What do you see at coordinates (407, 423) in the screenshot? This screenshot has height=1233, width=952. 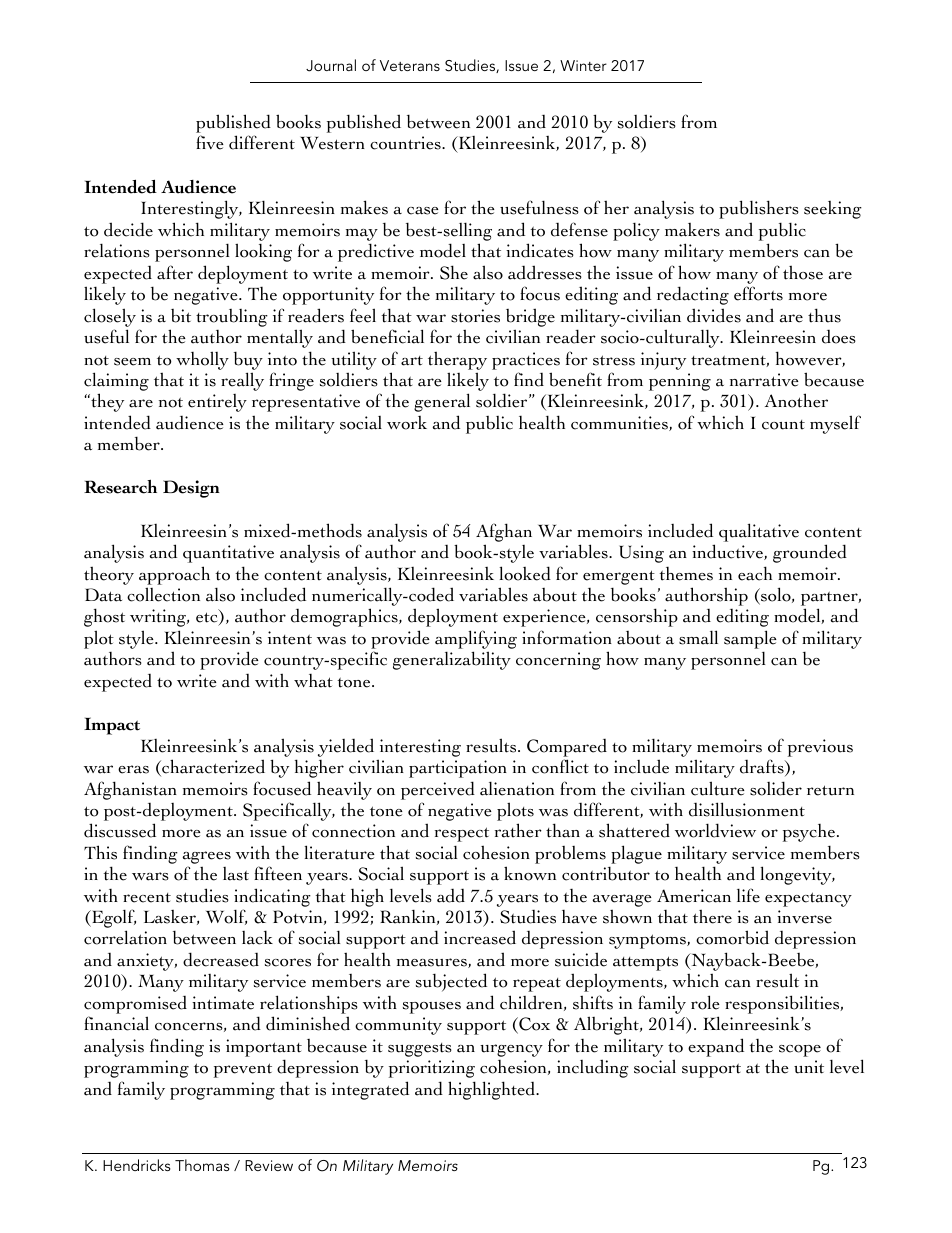 I see `work` at bounding box center [407, 423].
